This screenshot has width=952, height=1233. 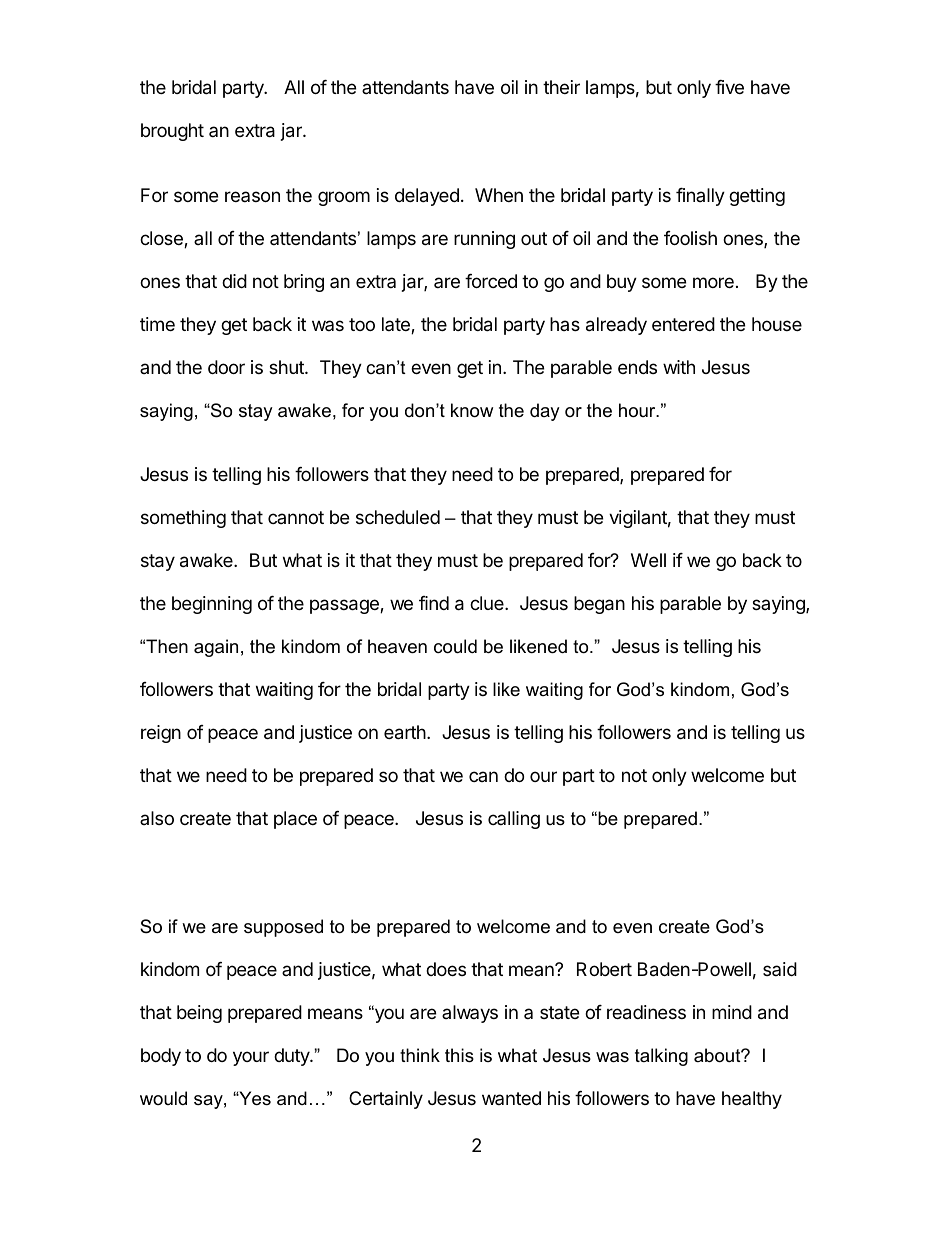 I want to click on clue, so click(x=488, y=603).
